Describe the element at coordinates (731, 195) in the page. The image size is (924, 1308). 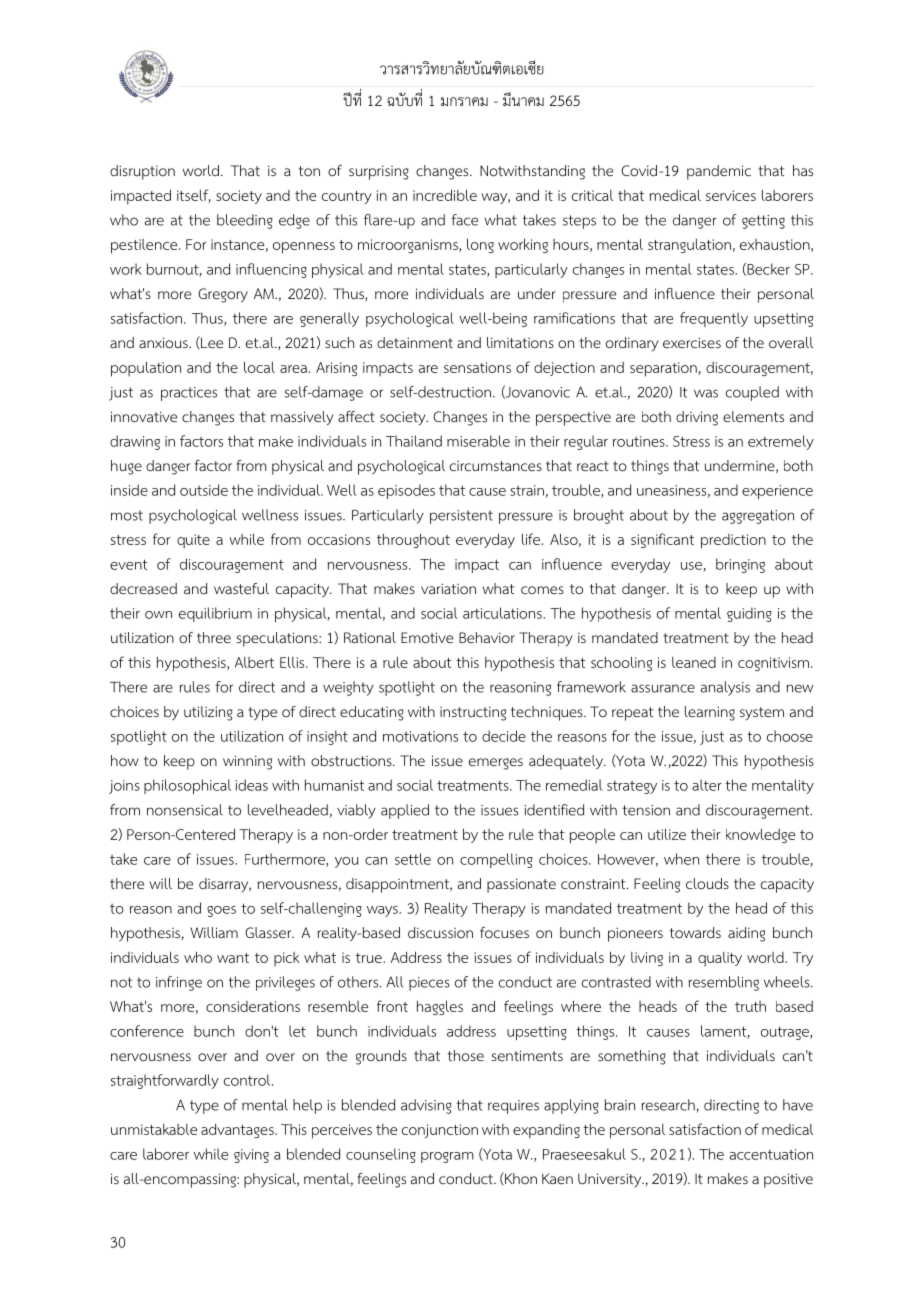
I see `services` at that location.
